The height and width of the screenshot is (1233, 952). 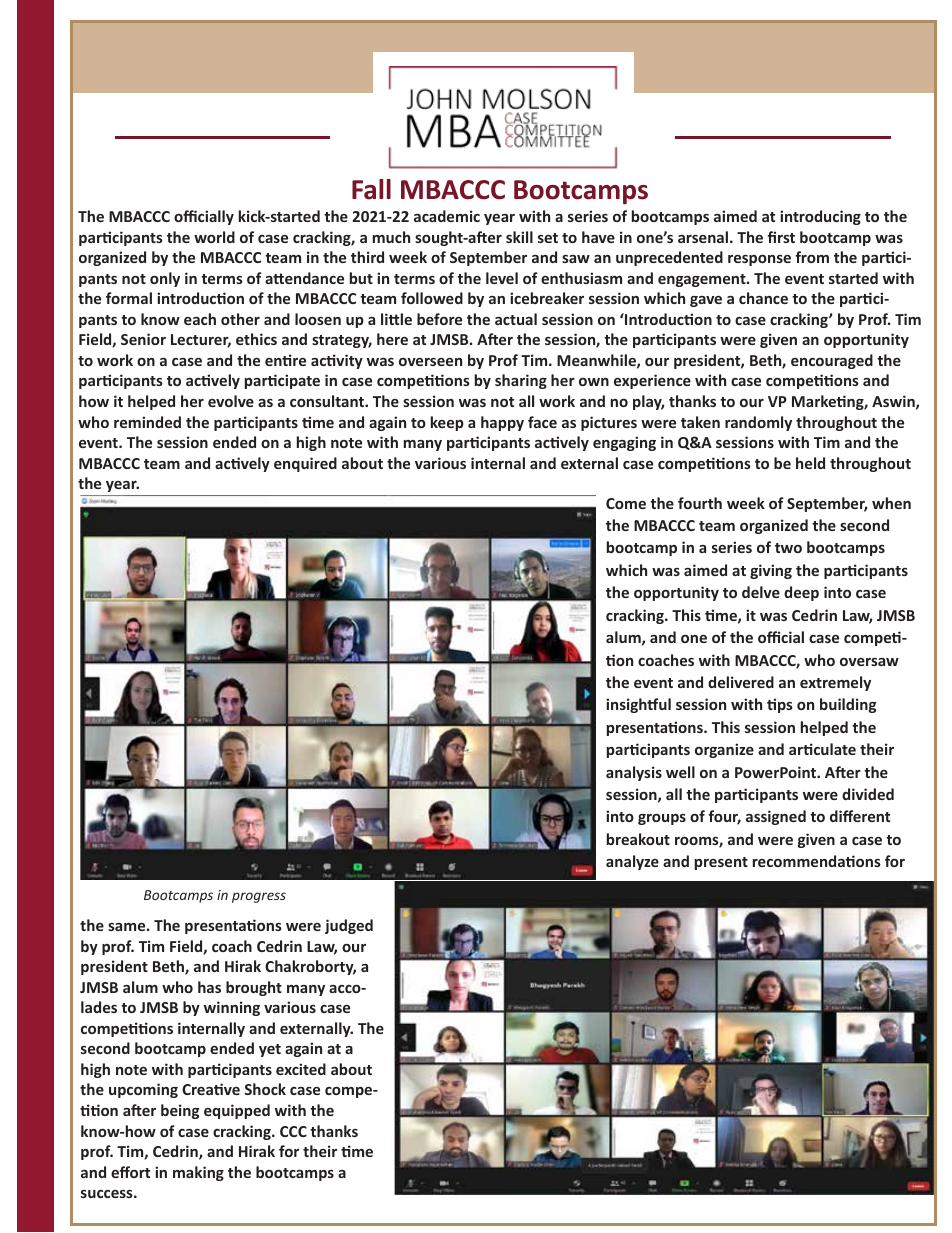 I want to click on breakout, so click(x=638, y=839).
